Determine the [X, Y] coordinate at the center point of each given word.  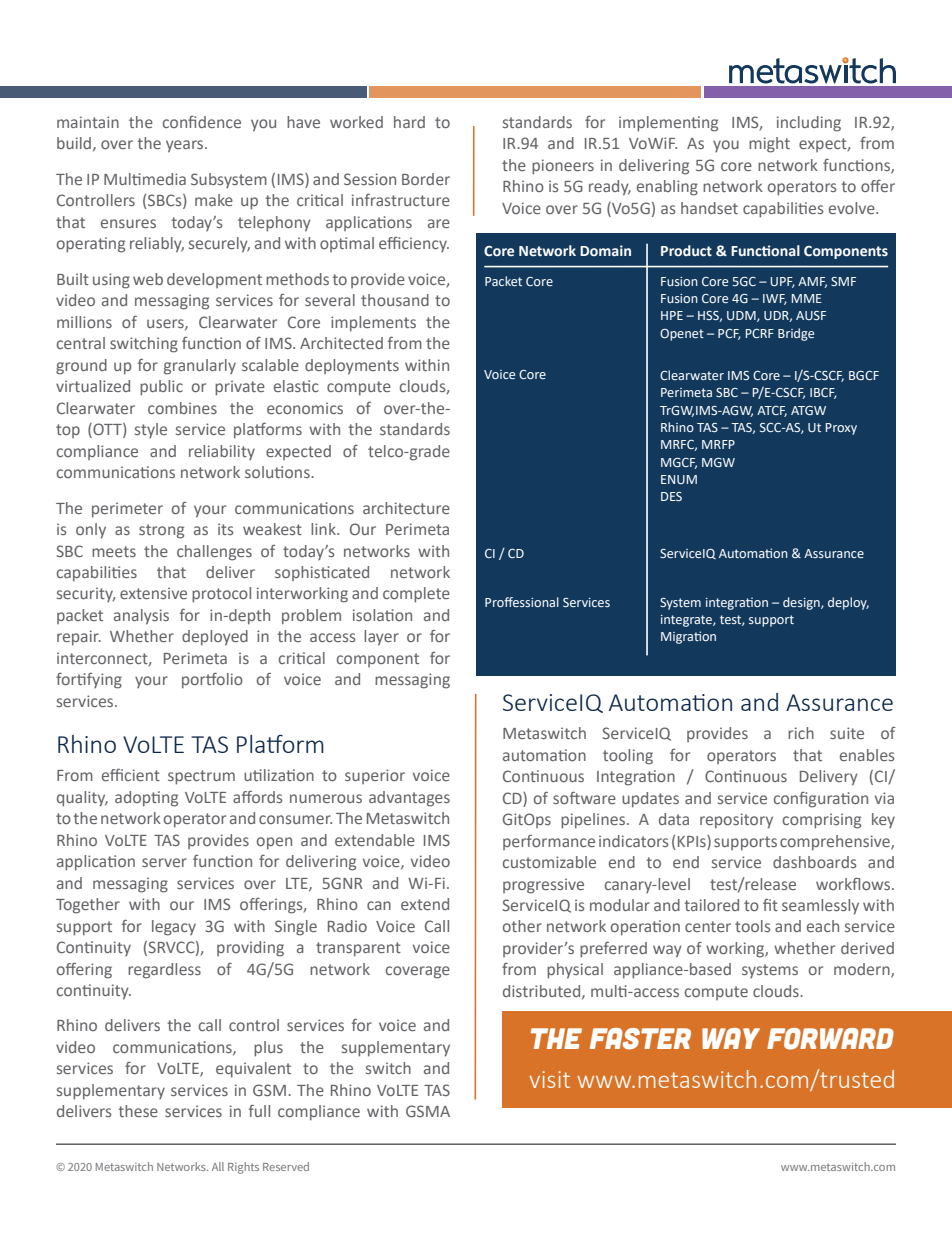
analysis [141, 617]
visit [549, 1079]
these [138, 1111]
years [186, 146]
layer [381, 638]
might [769, 145]
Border [426, 179]
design [802, 603]
